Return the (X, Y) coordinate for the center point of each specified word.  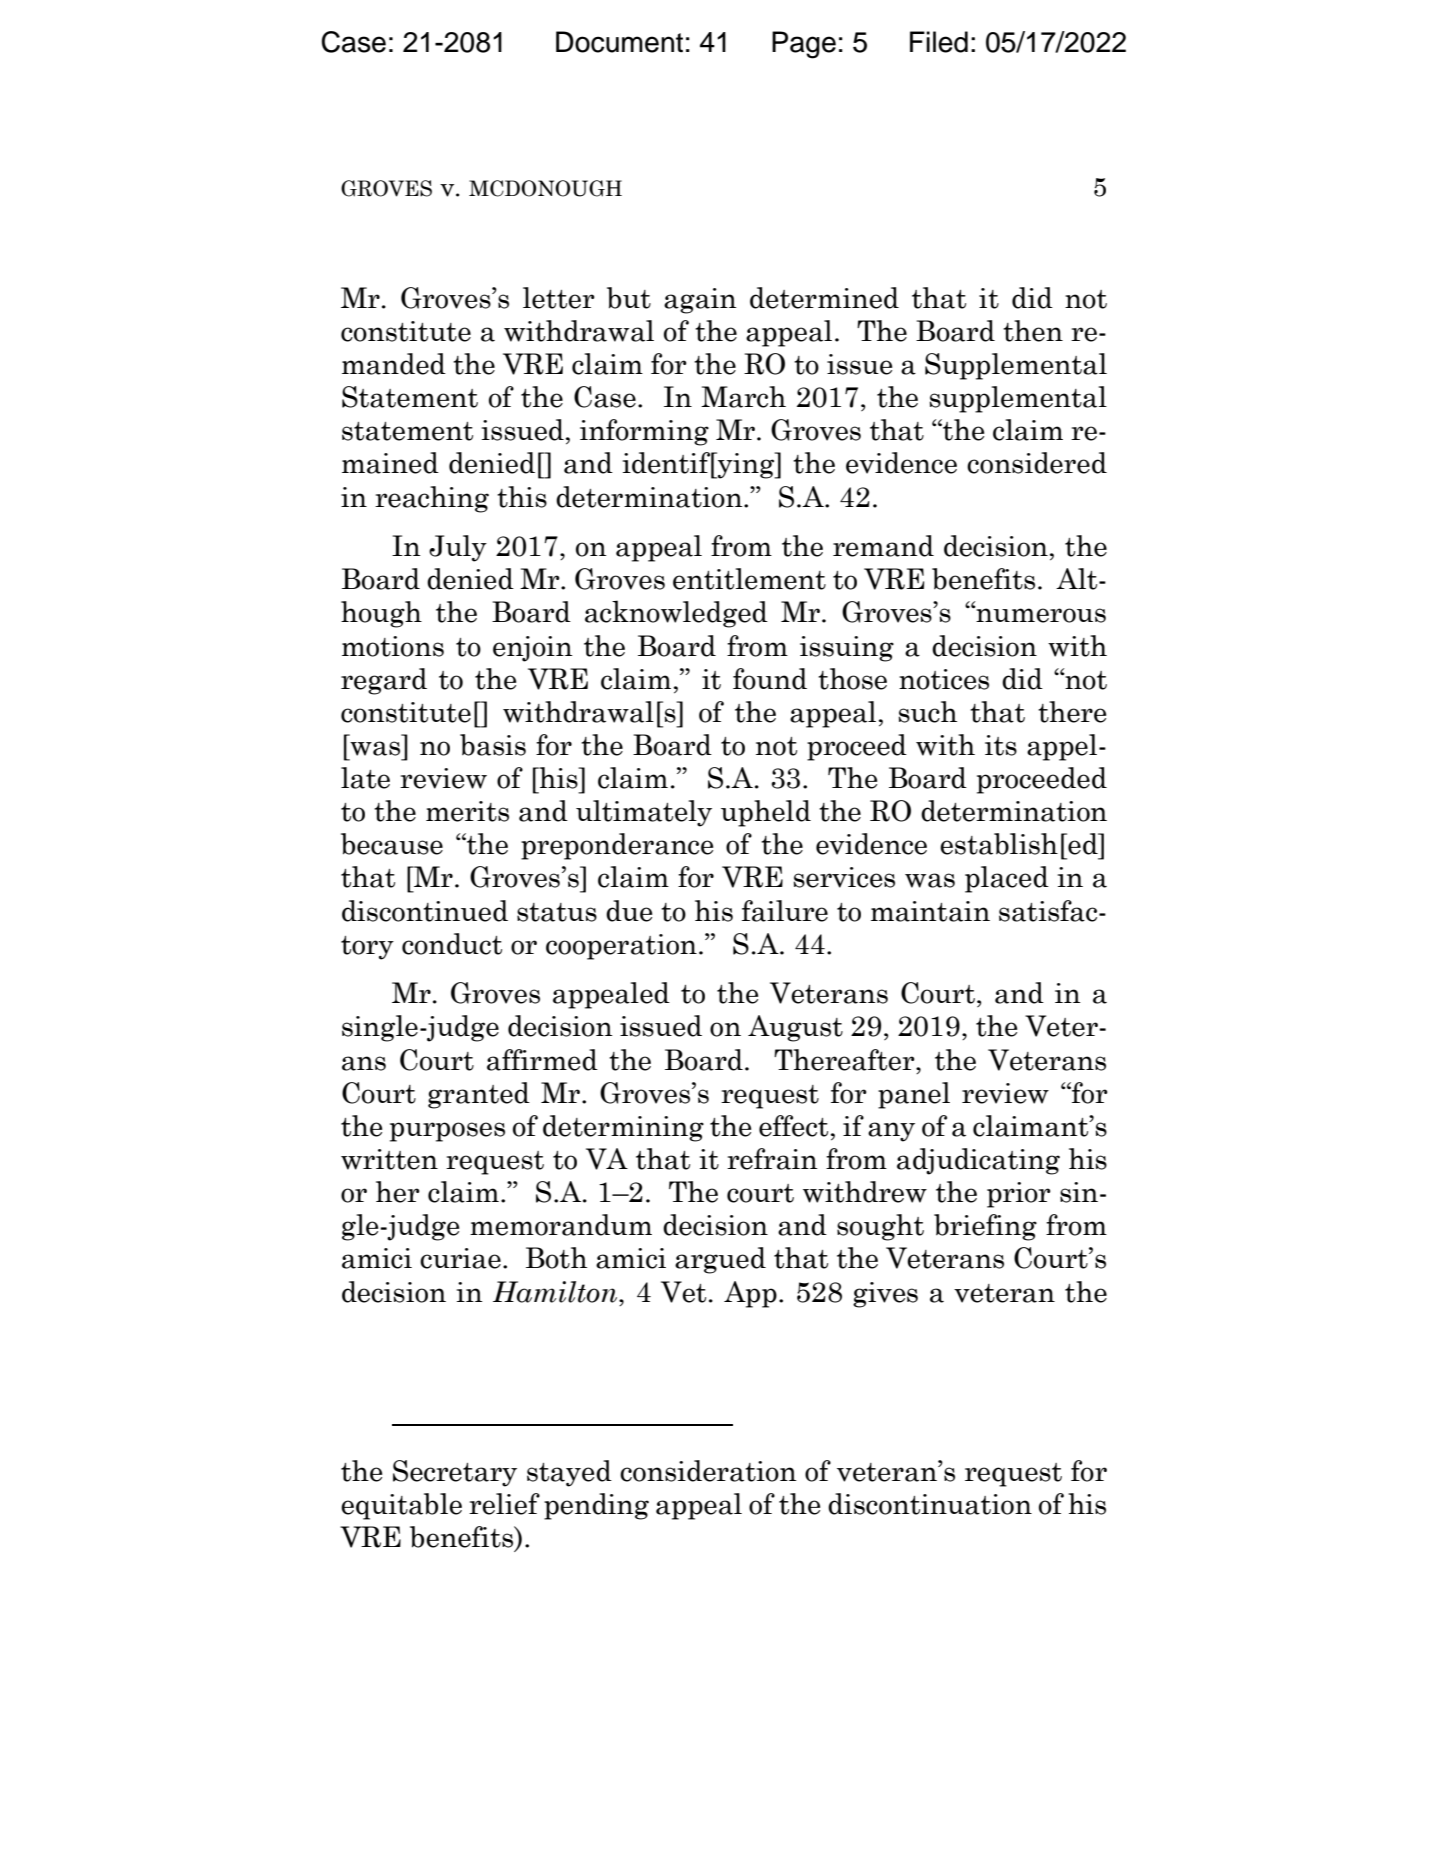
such (928, 712)
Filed (939, 42)
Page (804, 45)
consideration (708, 1471)
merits (467, 811)
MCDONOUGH (545, 188)
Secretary (455, 1473)
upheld (766, 813)
